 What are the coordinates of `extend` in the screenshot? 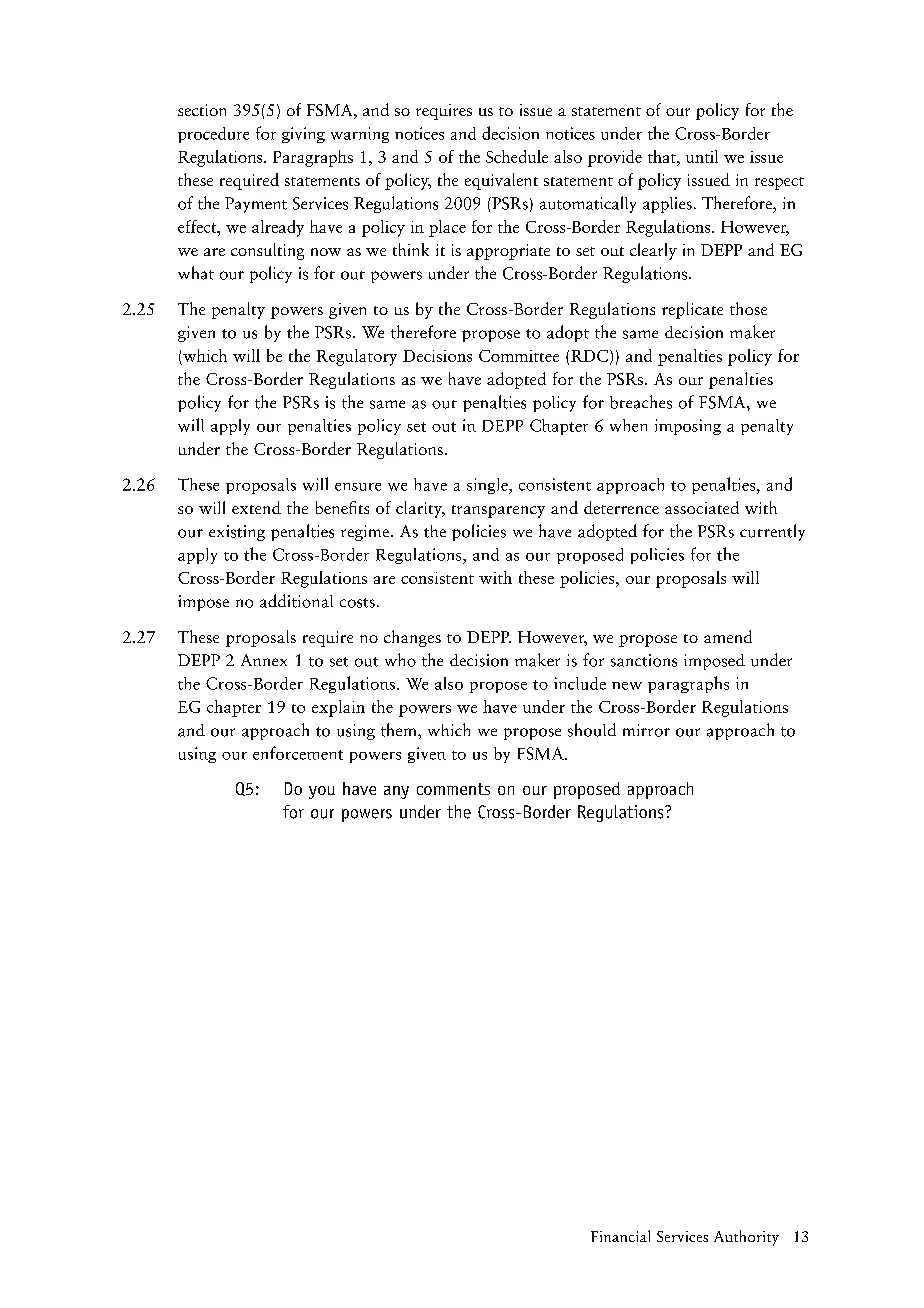 It's located at (256, 507).
